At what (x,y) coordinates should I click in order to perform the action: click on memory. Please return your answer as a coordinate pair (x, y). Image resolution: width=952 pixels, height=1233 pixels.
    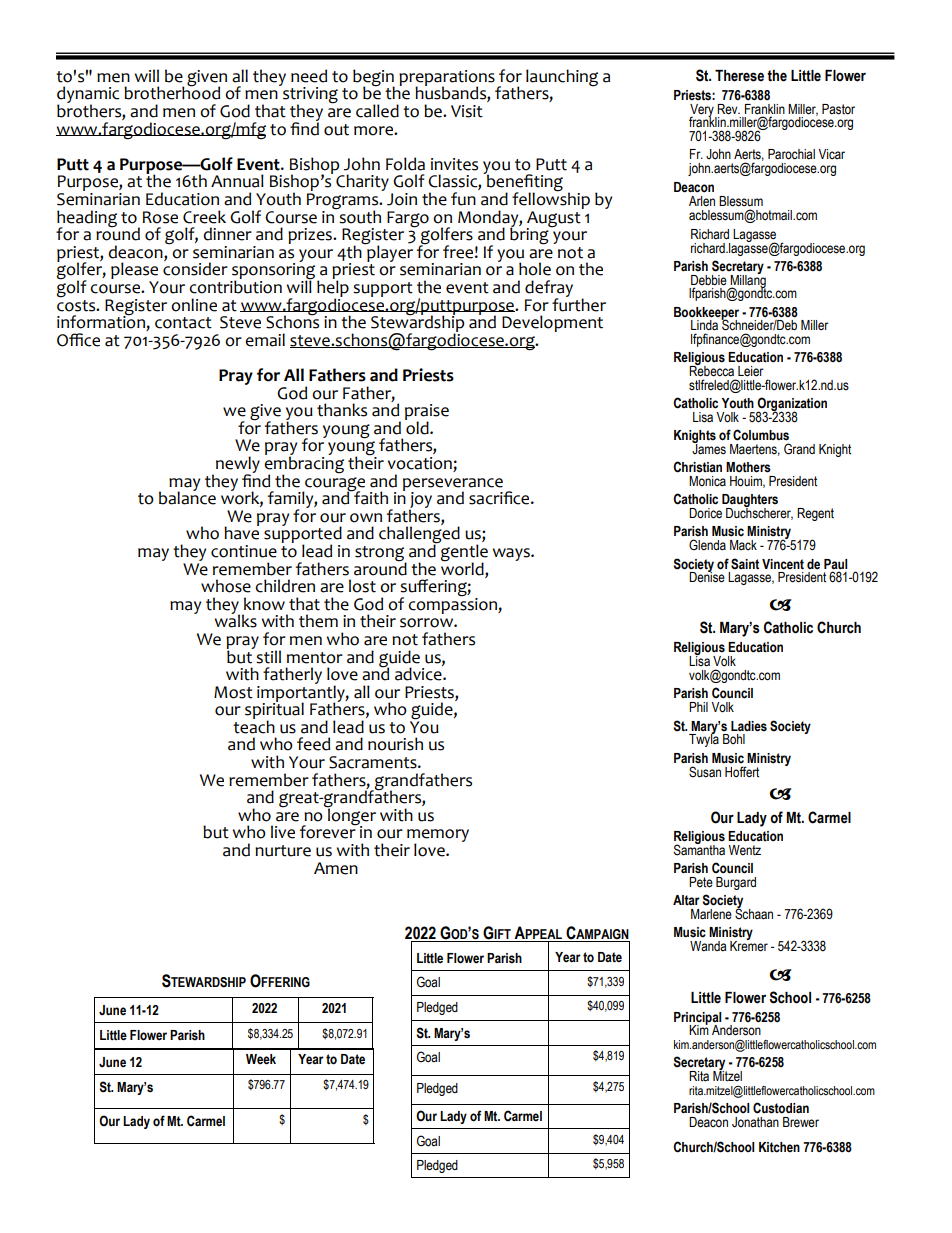
    Looking at the image, I should click on (438, 837).
